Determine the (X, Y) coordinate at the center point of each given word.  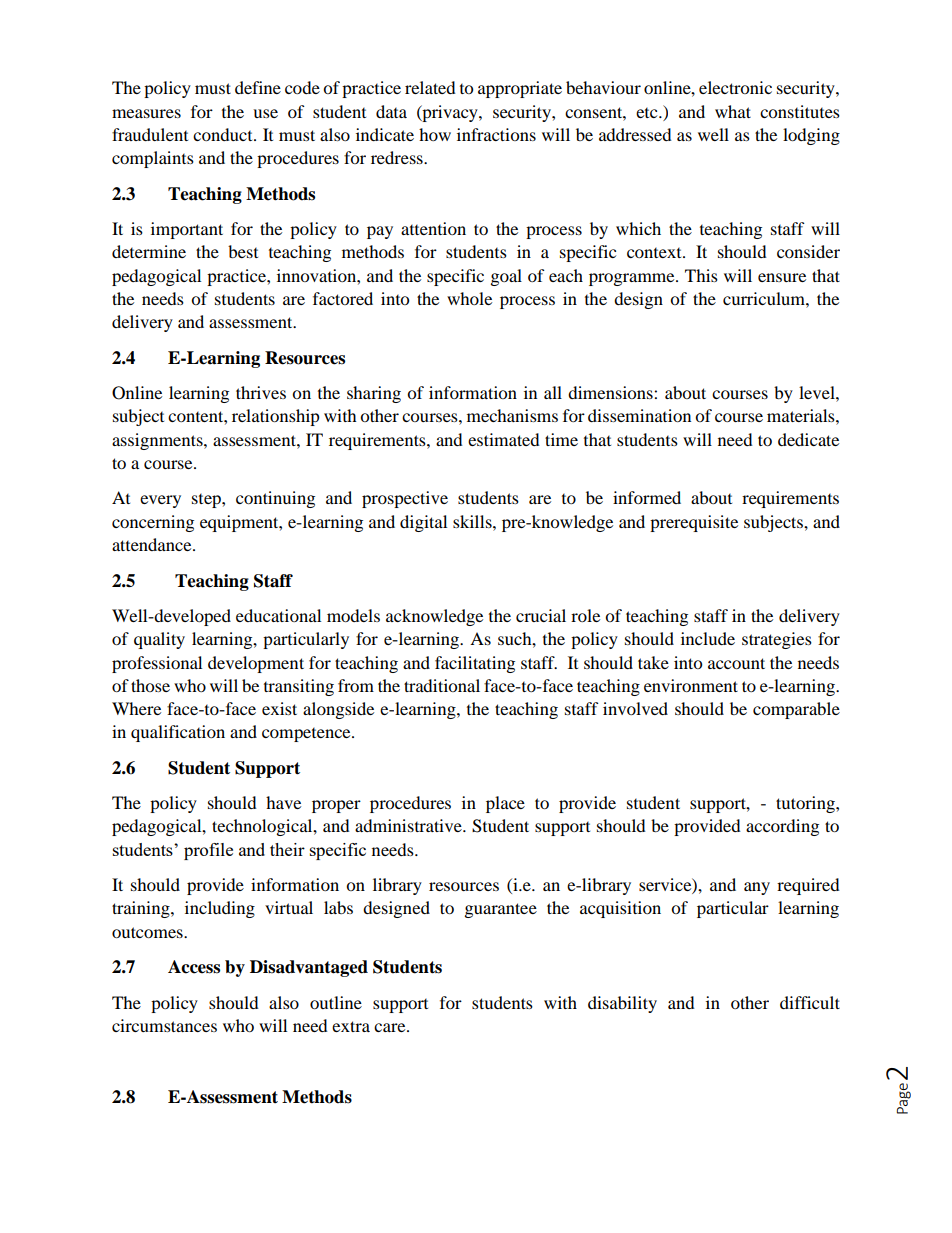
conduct (224, 134)
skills (473, 521)
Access (194, 967)
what (733, 111)
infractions (496, 134)
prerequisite (694, 523)
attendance (153, 544)
